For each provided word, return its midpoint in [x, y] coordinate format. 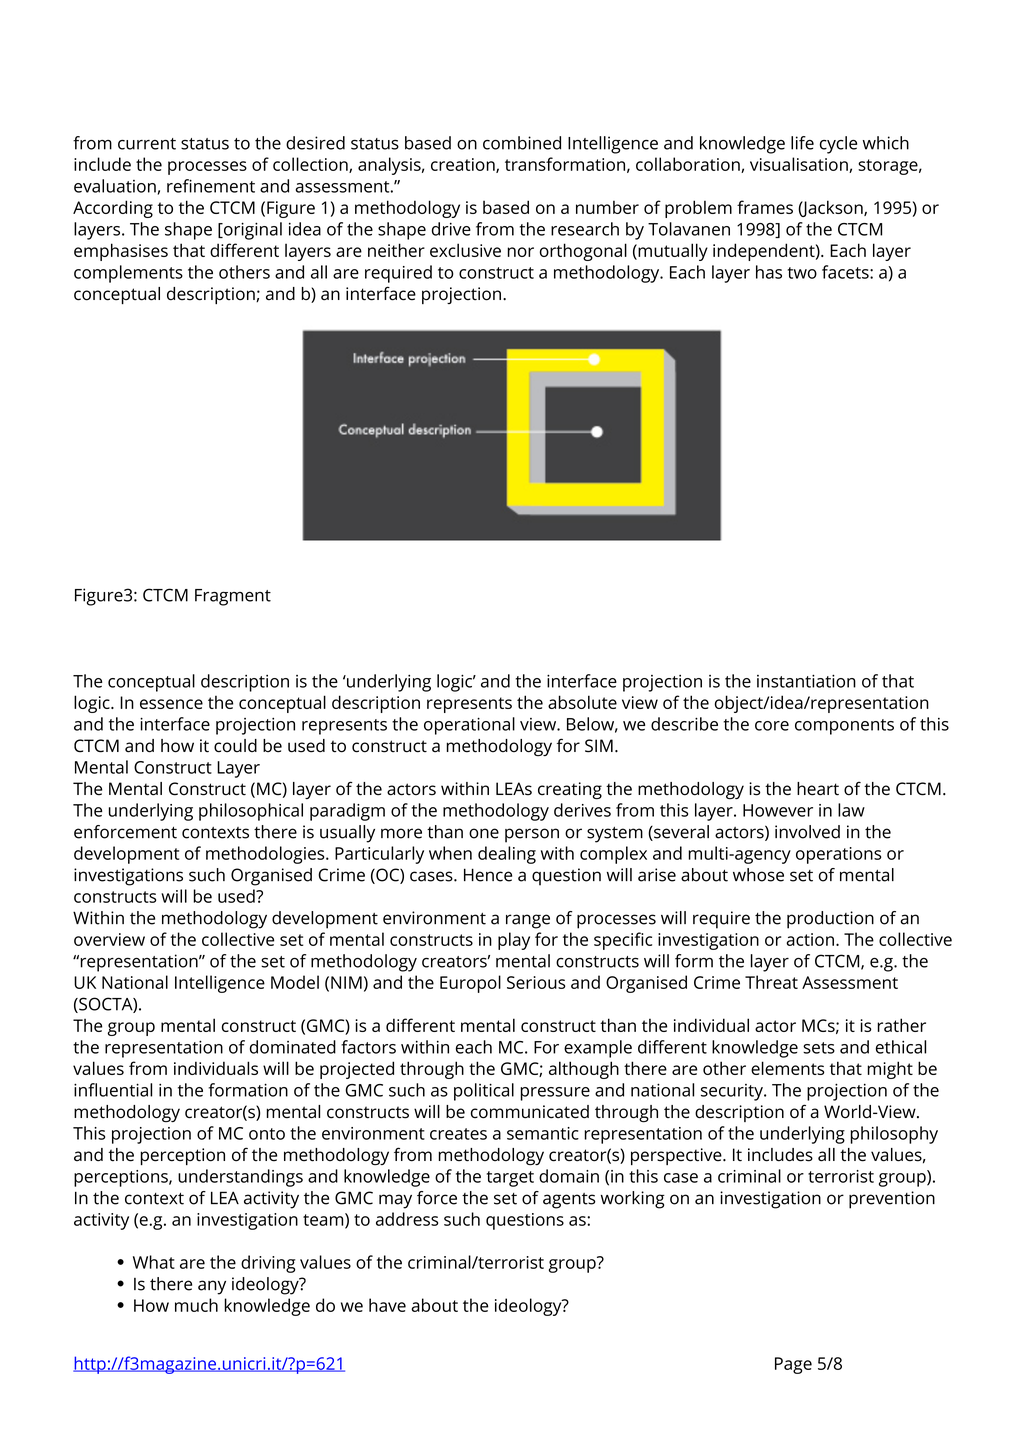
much [196, 1305]
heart [818, 789]
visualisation [800, 165]
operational [469, 726]
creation [464, 165]
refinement [211, 186]
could [235, 746]
